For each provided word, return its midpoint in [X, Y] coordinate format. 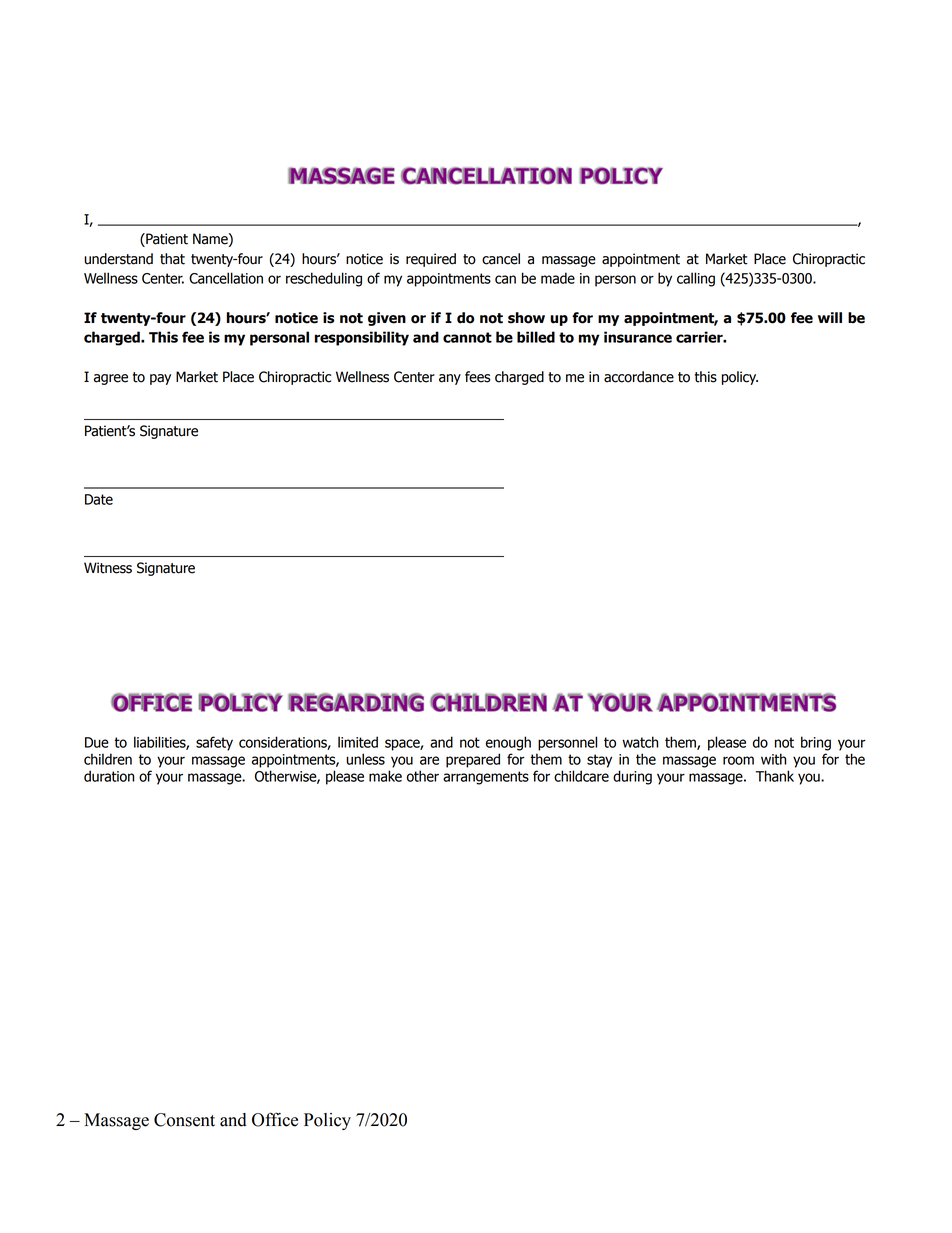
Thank [775, 776]
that [172, 259]
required [431, 260]
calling [696, 279]
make [385, 776]
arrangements [486, 778]
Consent [184, 1120]
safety [214, 743]
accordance [639, 377]
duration [109, 776]
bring [816, 743]
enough [508, 743]
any [450, 379]
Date [99, 499]
